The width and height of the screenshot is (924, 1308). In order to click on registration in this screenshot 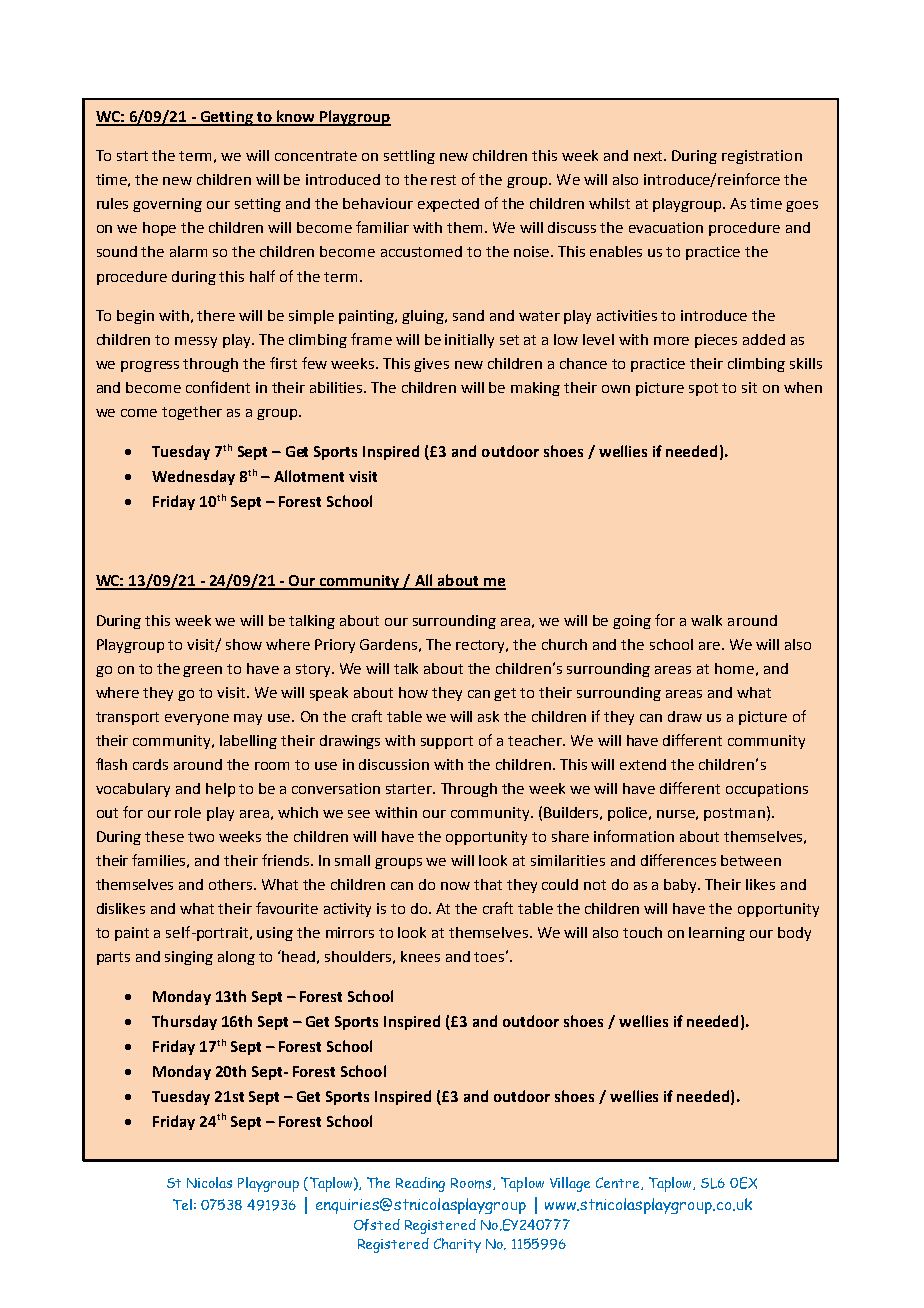, I will do `click(762, 157)`.
